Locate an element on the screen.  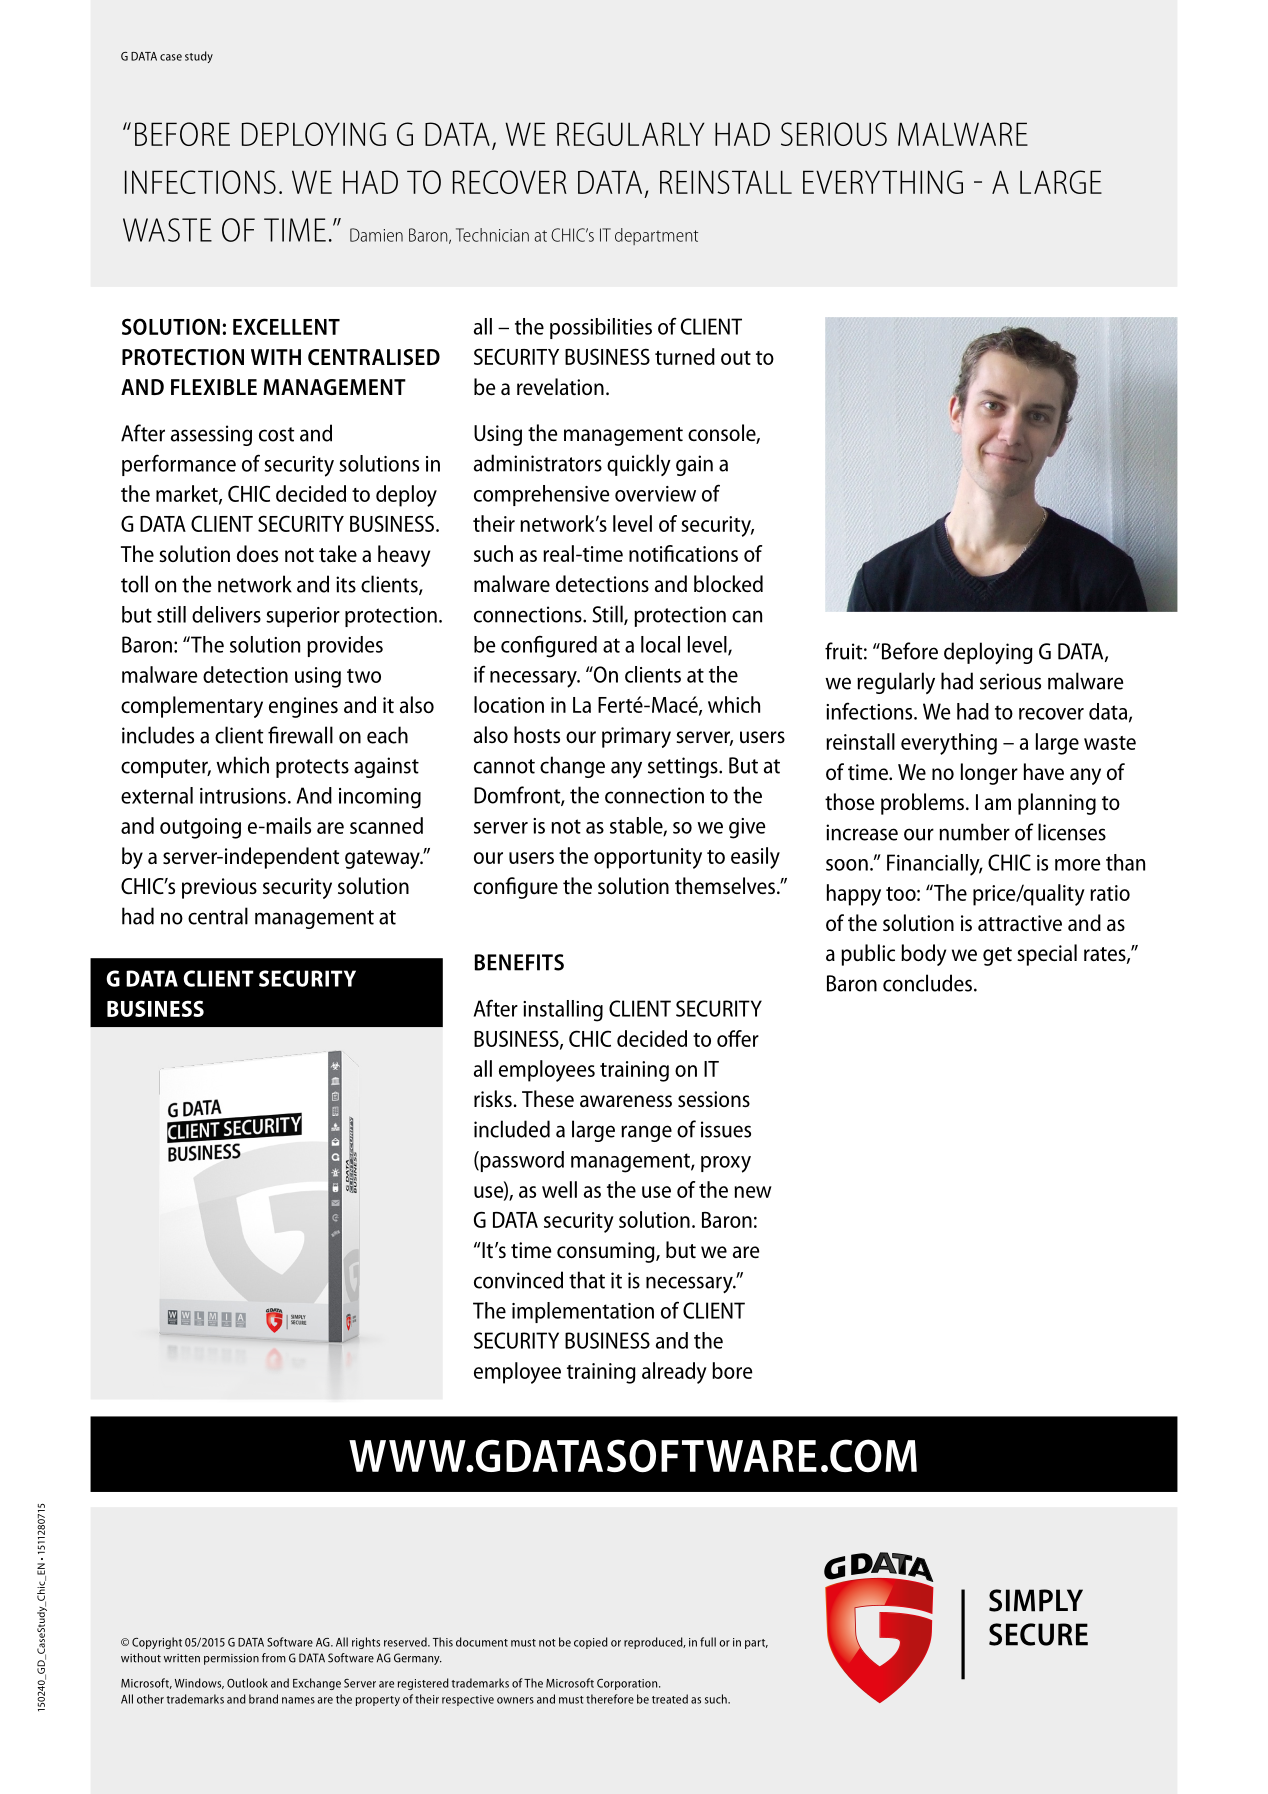
intrusions is located at coordinates (243, 796).
